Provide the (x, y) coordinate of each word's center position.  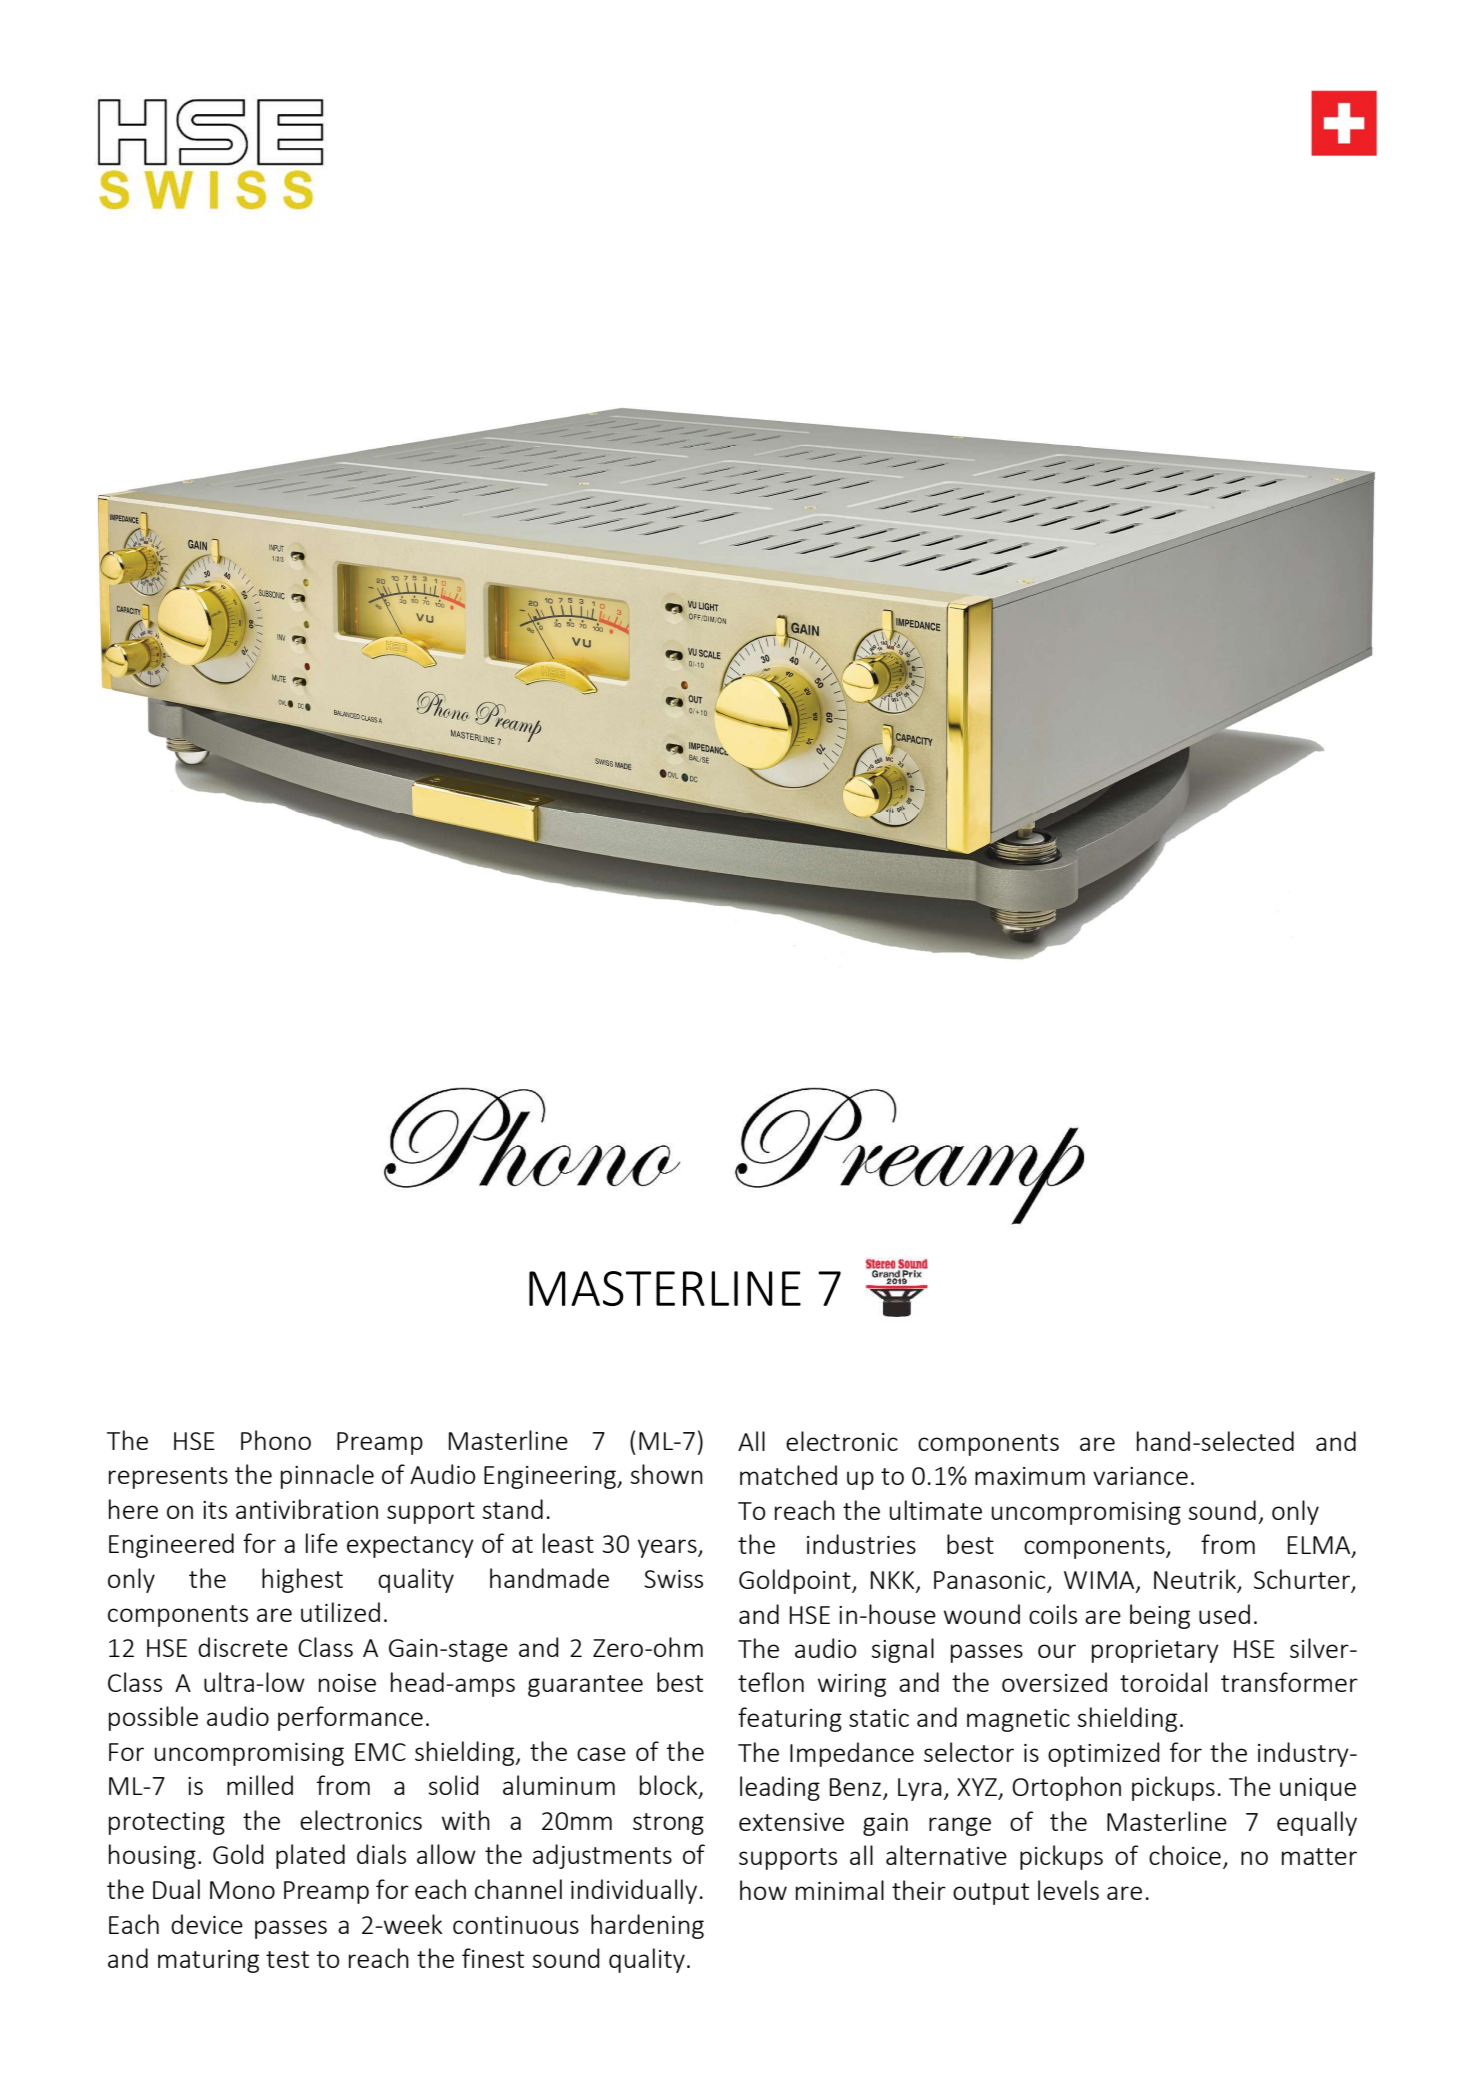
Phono (276, 1440)
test (287, 1959)
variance (1140, 1476)
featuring (790, 1719)
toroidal (1163, 1682)
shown (667, 1474)
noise (347, 1683)
